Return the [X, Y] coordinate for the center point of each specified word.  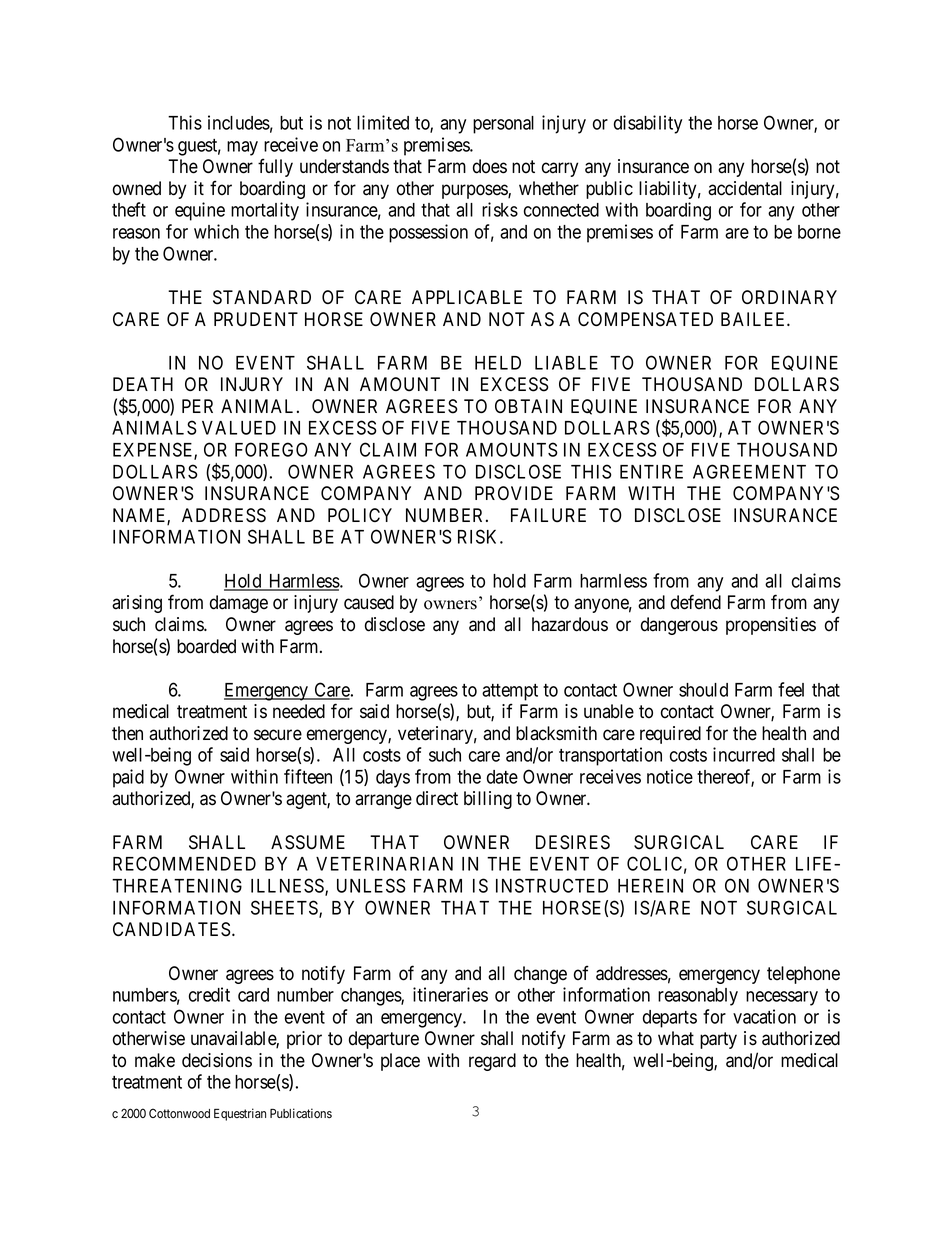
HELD [498, 363]
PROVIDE [514, 493]
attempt [510, 692]
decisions [217, 1060]
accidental [745, 188]
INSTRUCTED [552, 885]
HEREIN [650, 886]
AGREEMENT [749, 471]
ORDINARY [789, 297]
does [490, 166]
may [242, 148]
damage [239, 604]
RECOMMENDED [184, 863]
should [703, 690]
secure [278, 735]
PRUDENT [256, 319]
